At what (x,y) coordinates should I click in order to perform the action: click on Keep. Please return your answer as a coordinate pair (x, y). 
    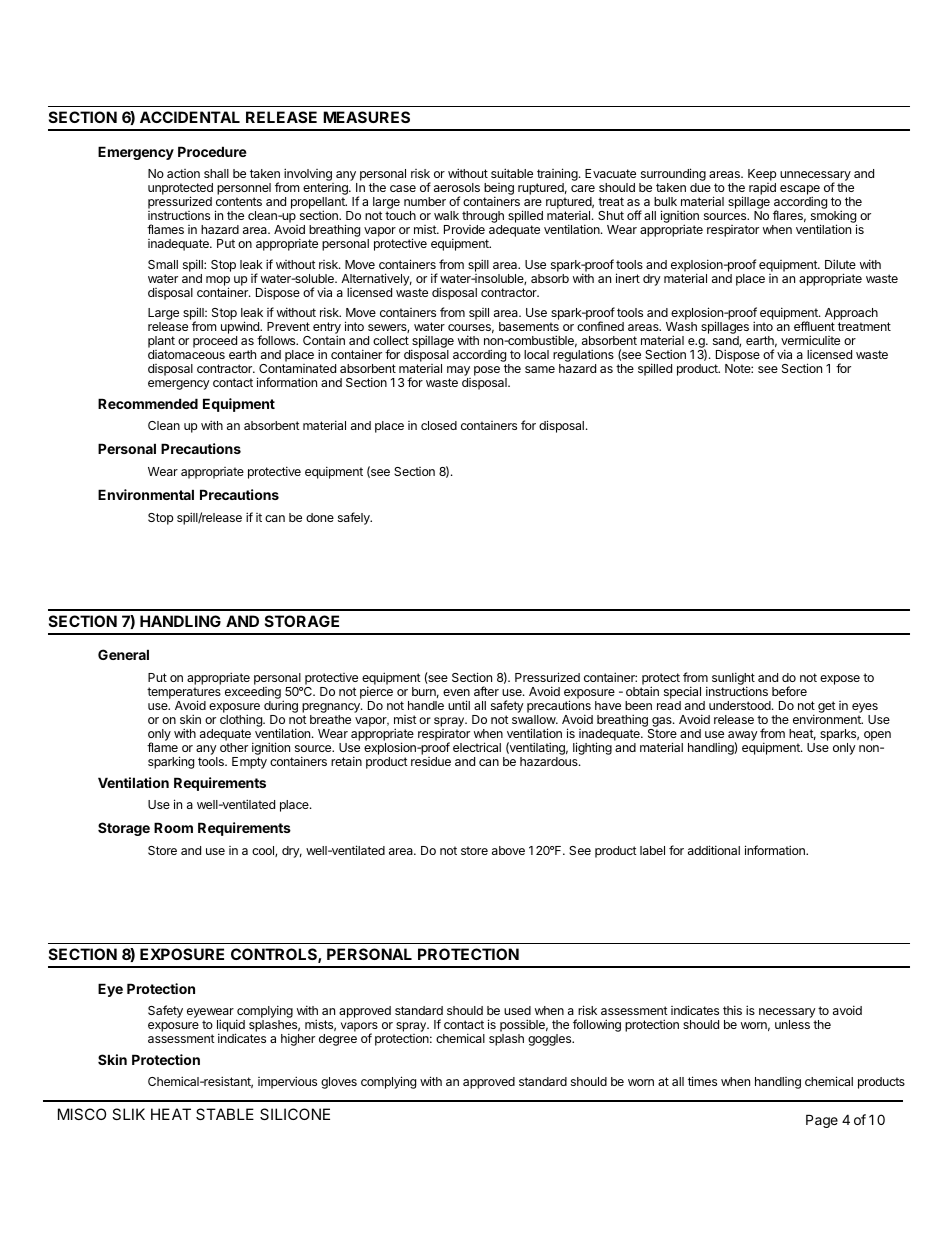
    Looking at the image, I should click on (762, 176).
